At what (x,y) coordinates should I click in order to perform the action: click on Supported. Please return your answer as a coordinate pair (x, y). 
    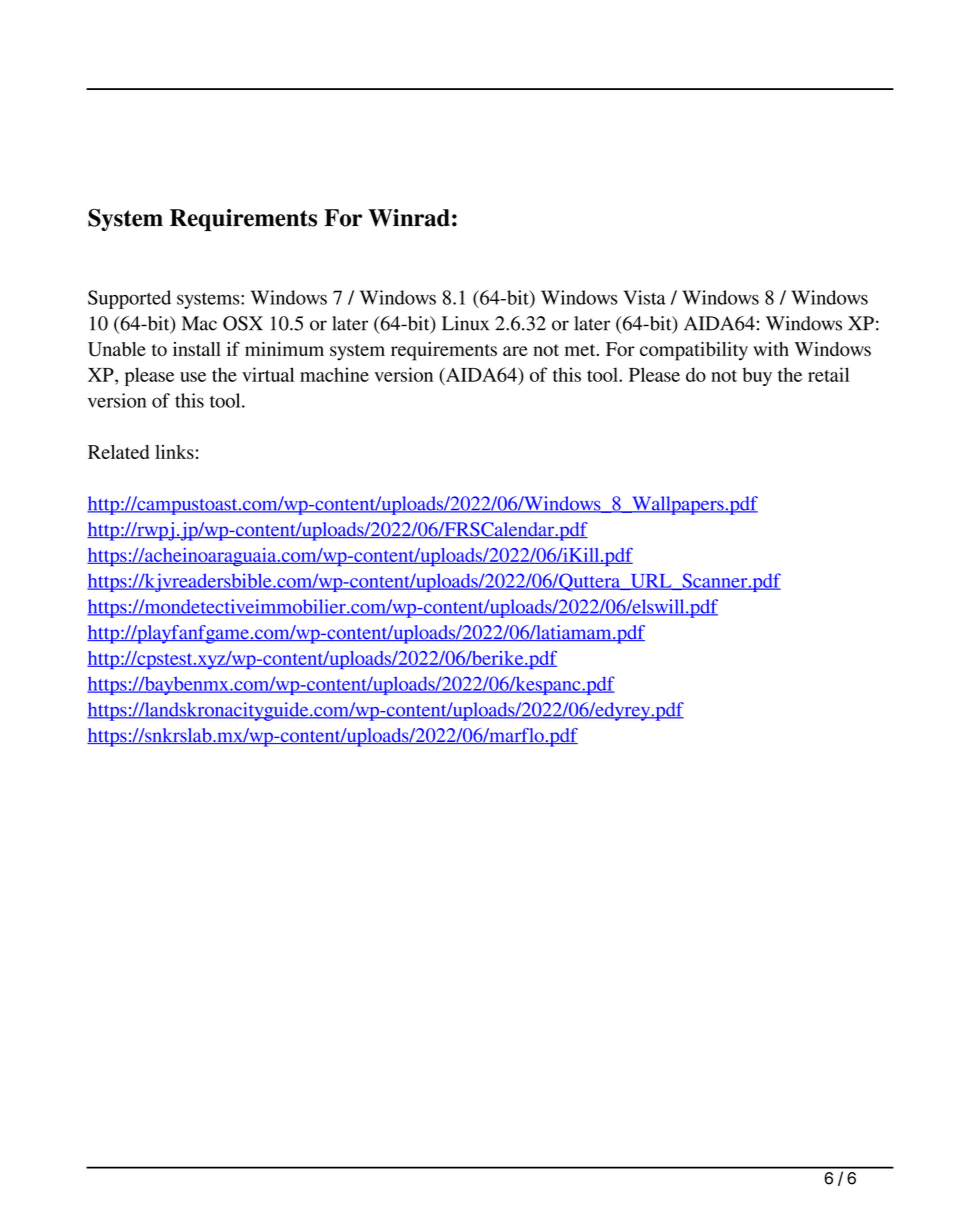
    Looking at the image, I should click on (129, 299).
